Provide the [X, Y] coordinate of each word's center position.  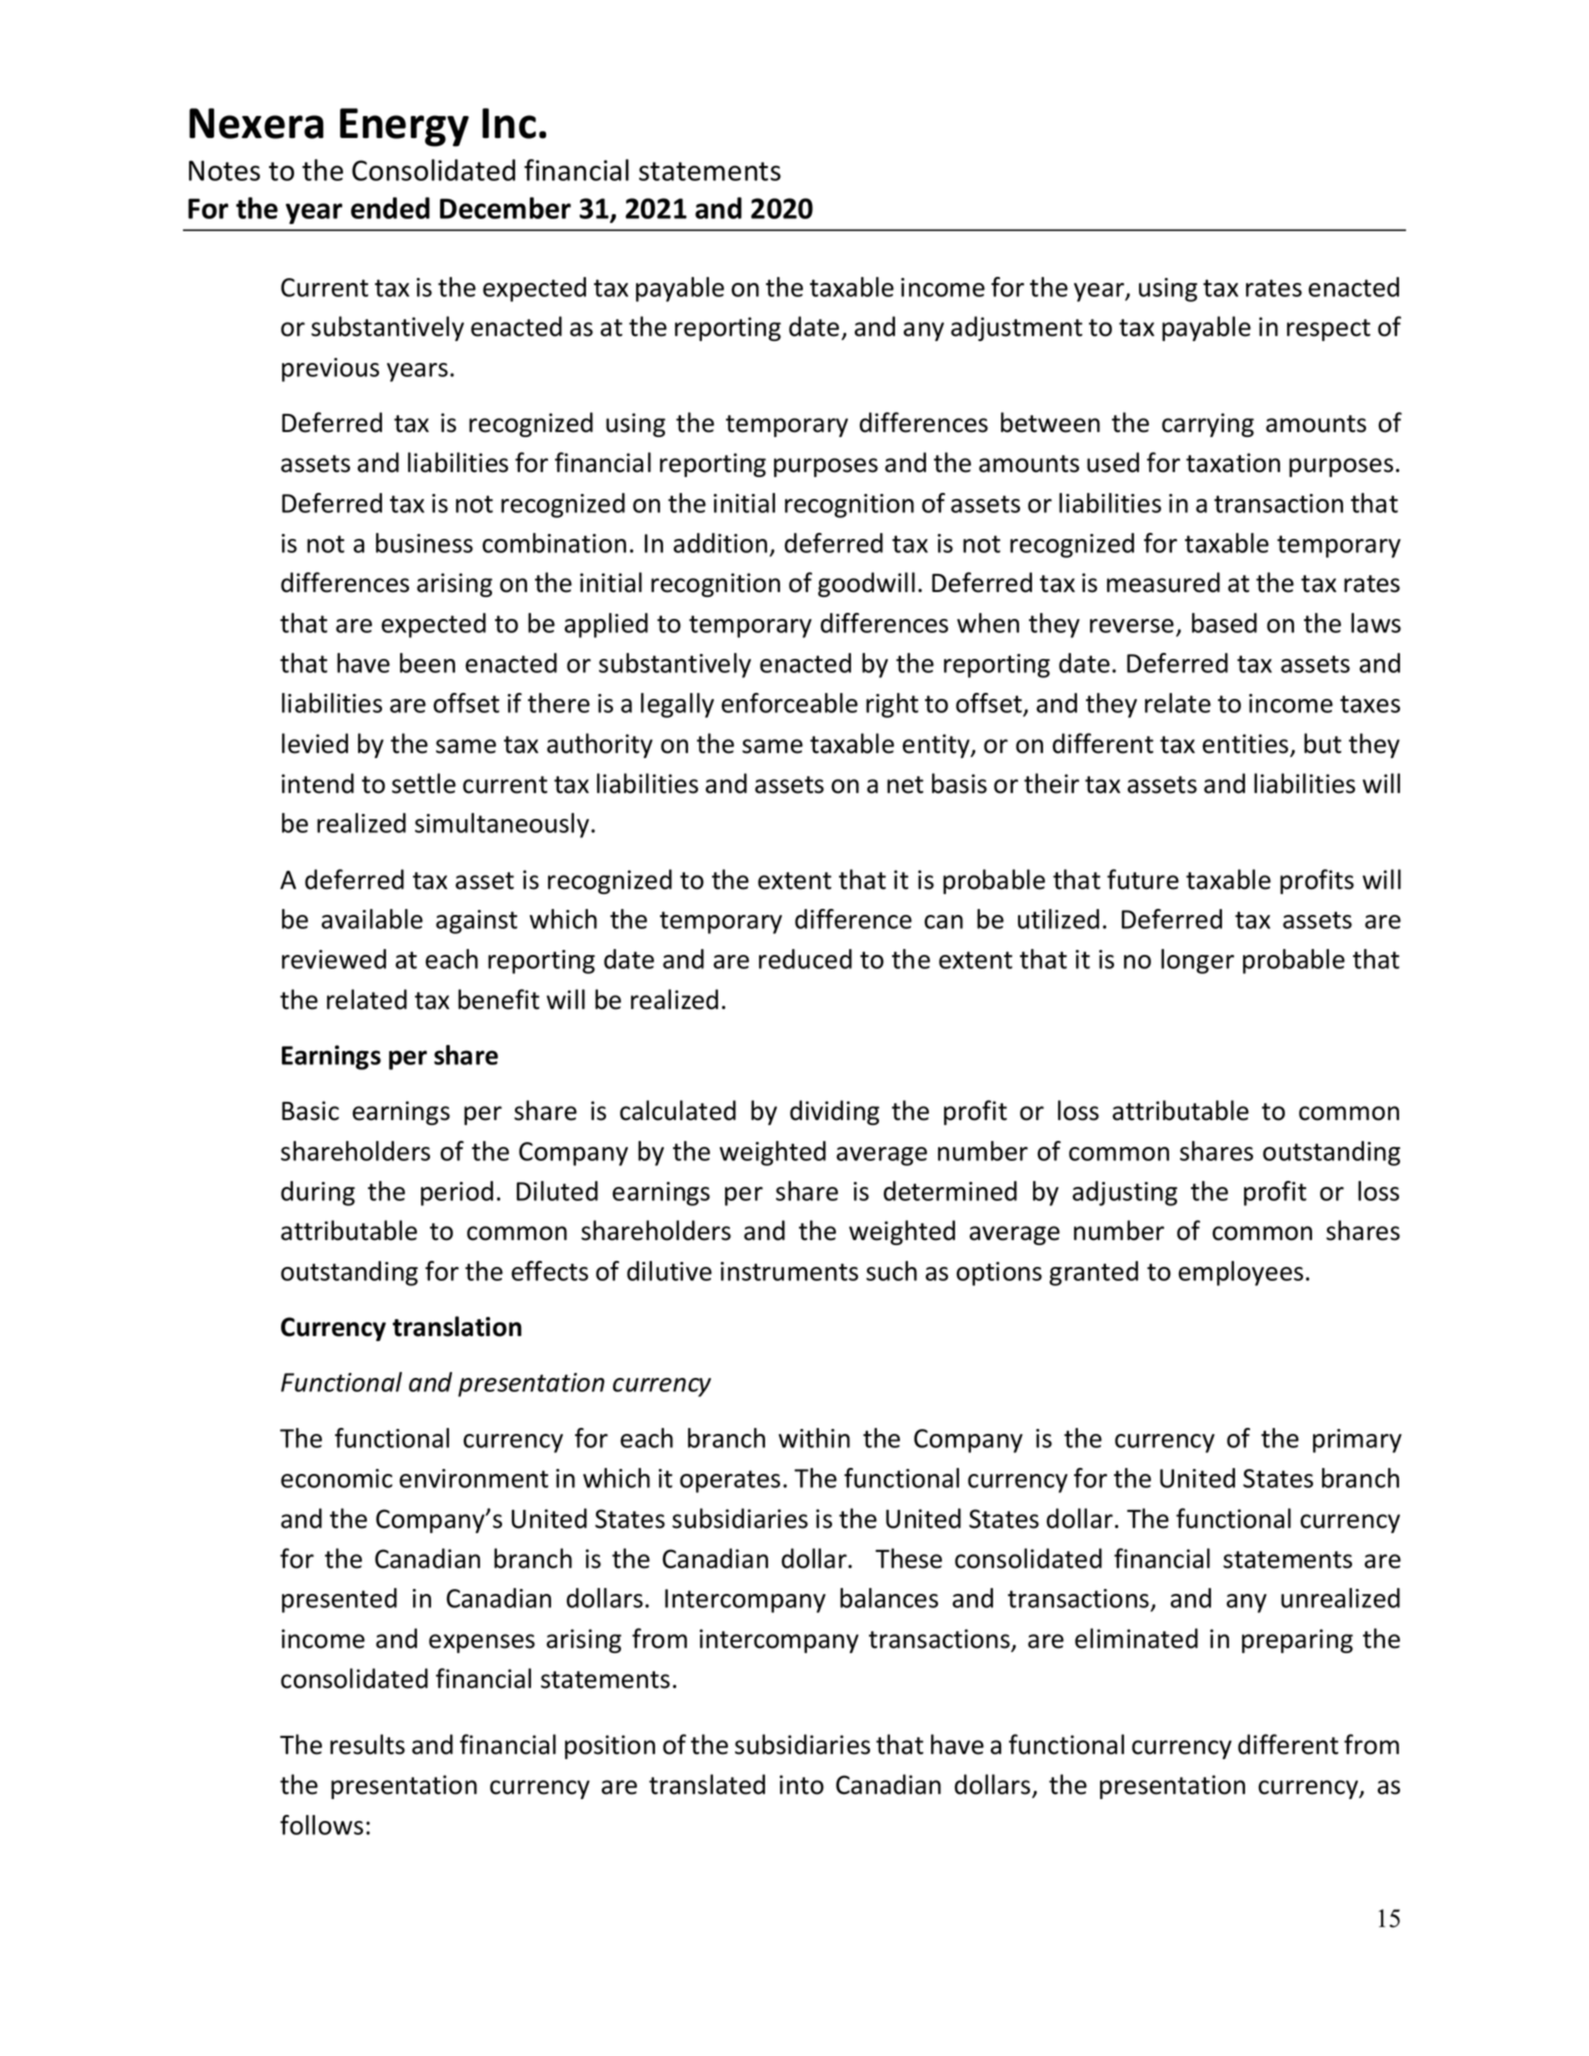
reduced [805, 959]
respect [1329, 330]
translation [457, 1326]
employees [1240, 1273]
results [367, 1744]
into [802, 1785]
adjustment [1017, 328]
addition [720, 543]
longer [1197, 961]
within [814, 1438]
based [1224, 623]
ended [390, 208]
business [424, 543]
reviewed [334, 959]
